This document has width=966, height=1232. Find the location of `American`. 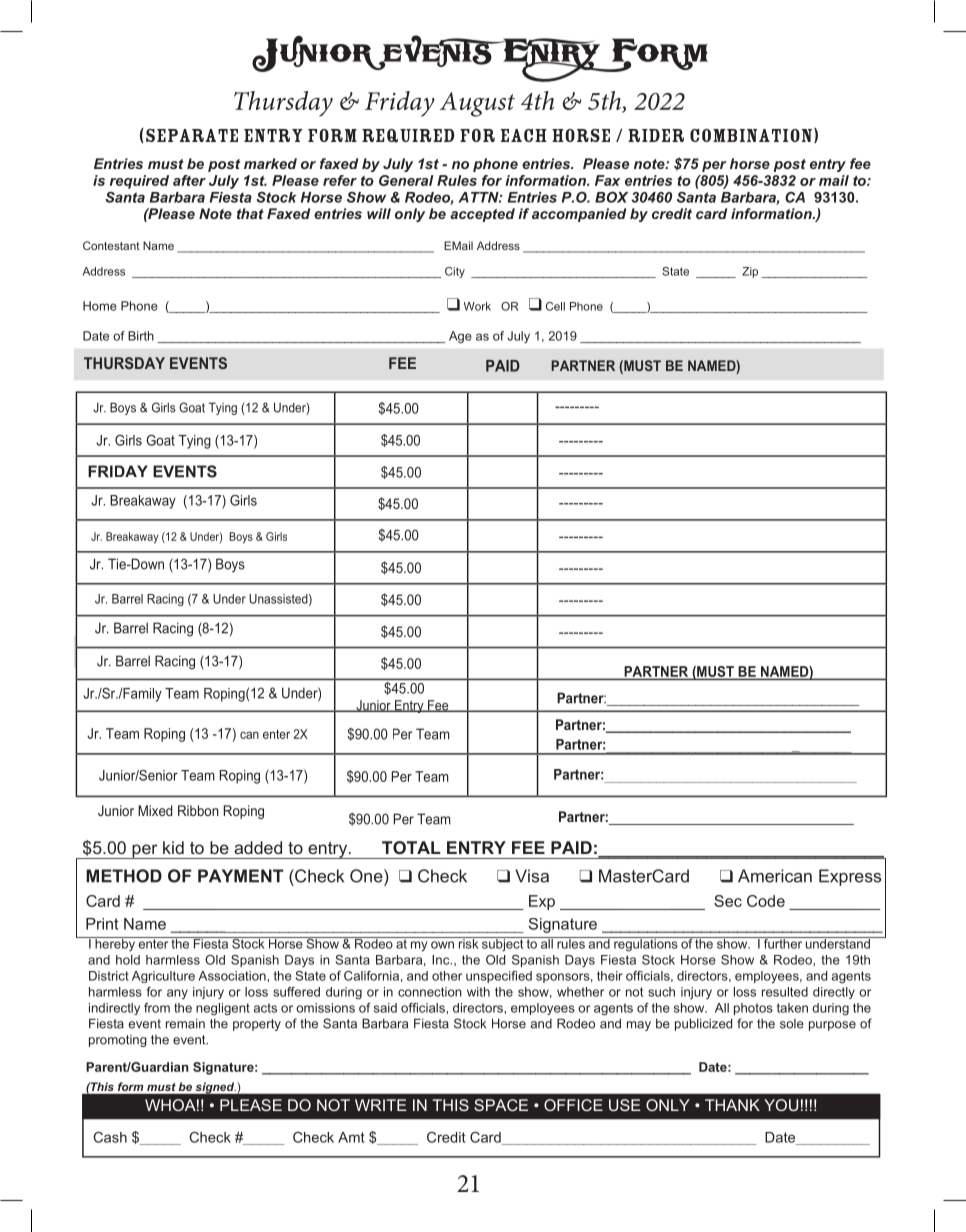

American is located at coordinates (775, 876).
